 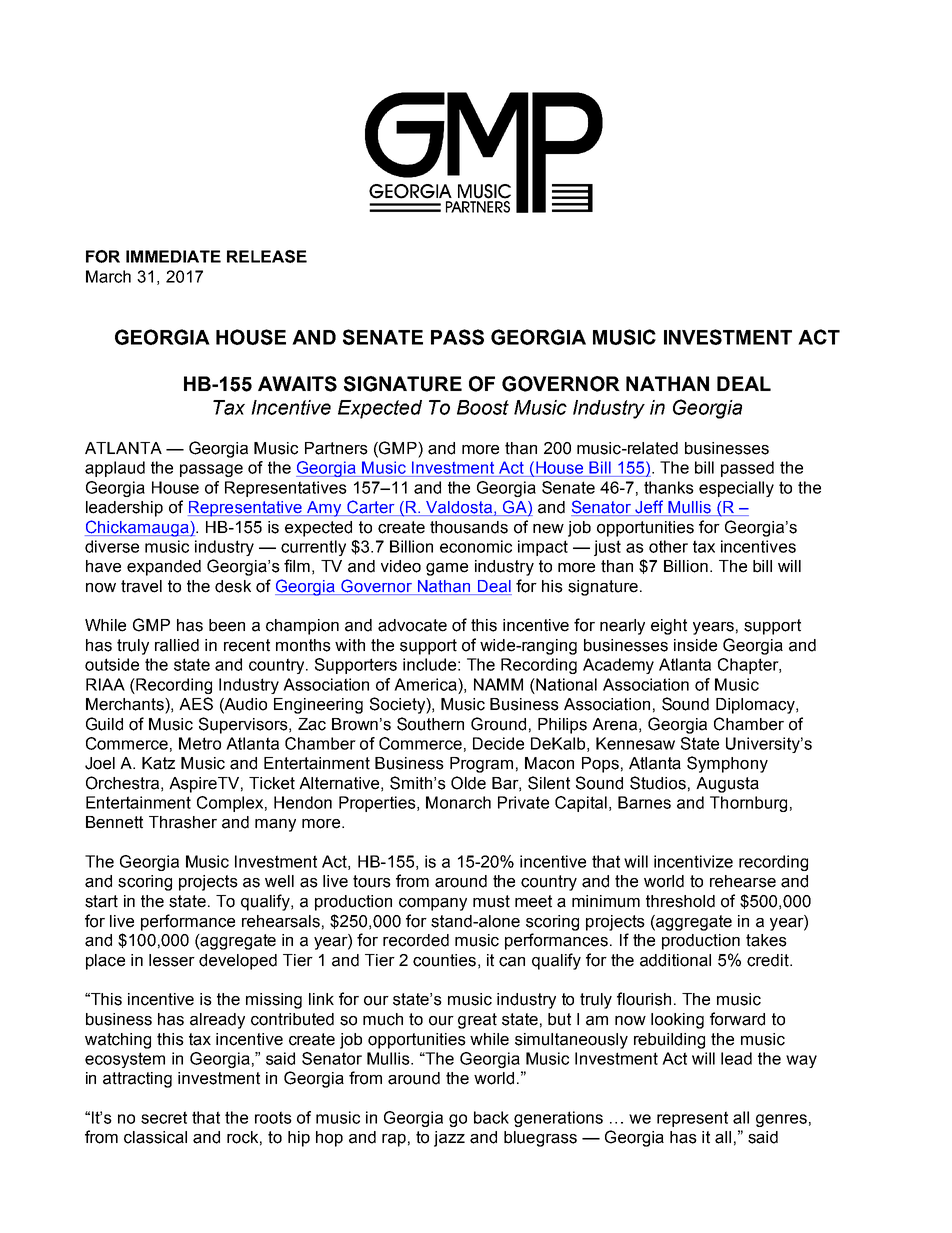 What do you see at coordinates (164, 568) in the screenshot?
I see `expanded` at bounding box center [164, 568].
